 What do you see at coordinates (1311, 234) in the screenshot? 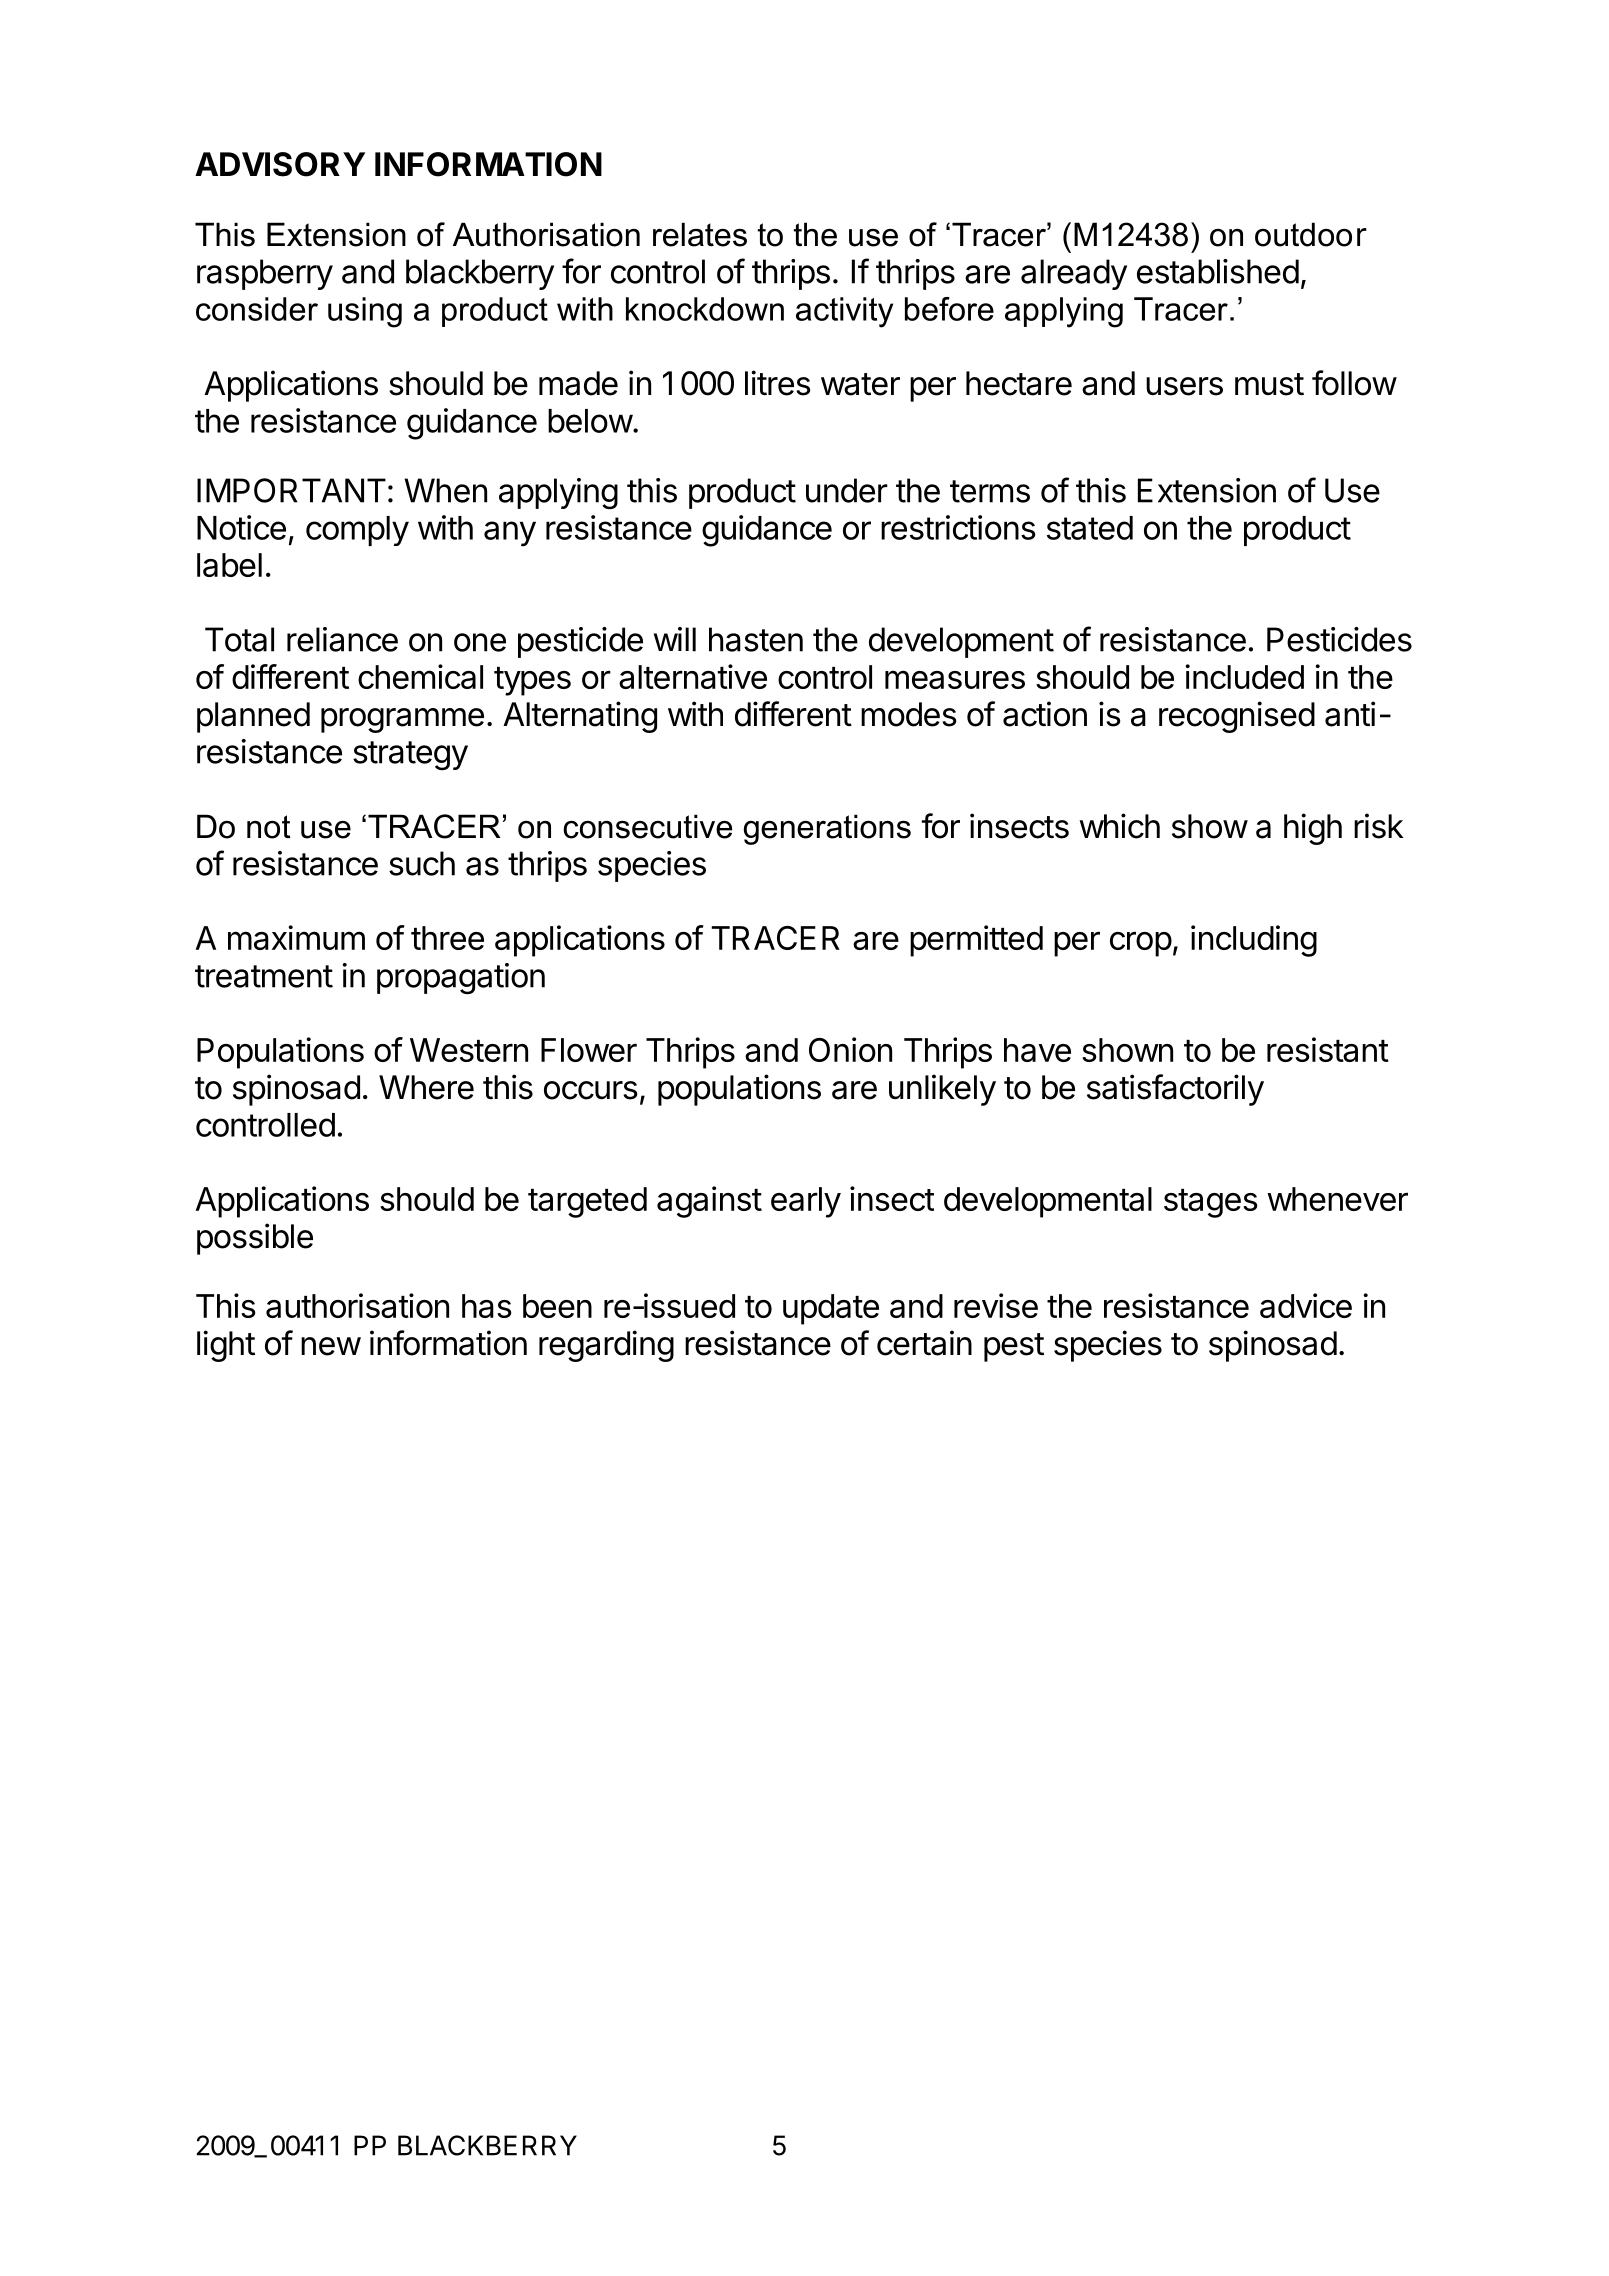
I see `outdoor` at bounding box center [1311, 234].
